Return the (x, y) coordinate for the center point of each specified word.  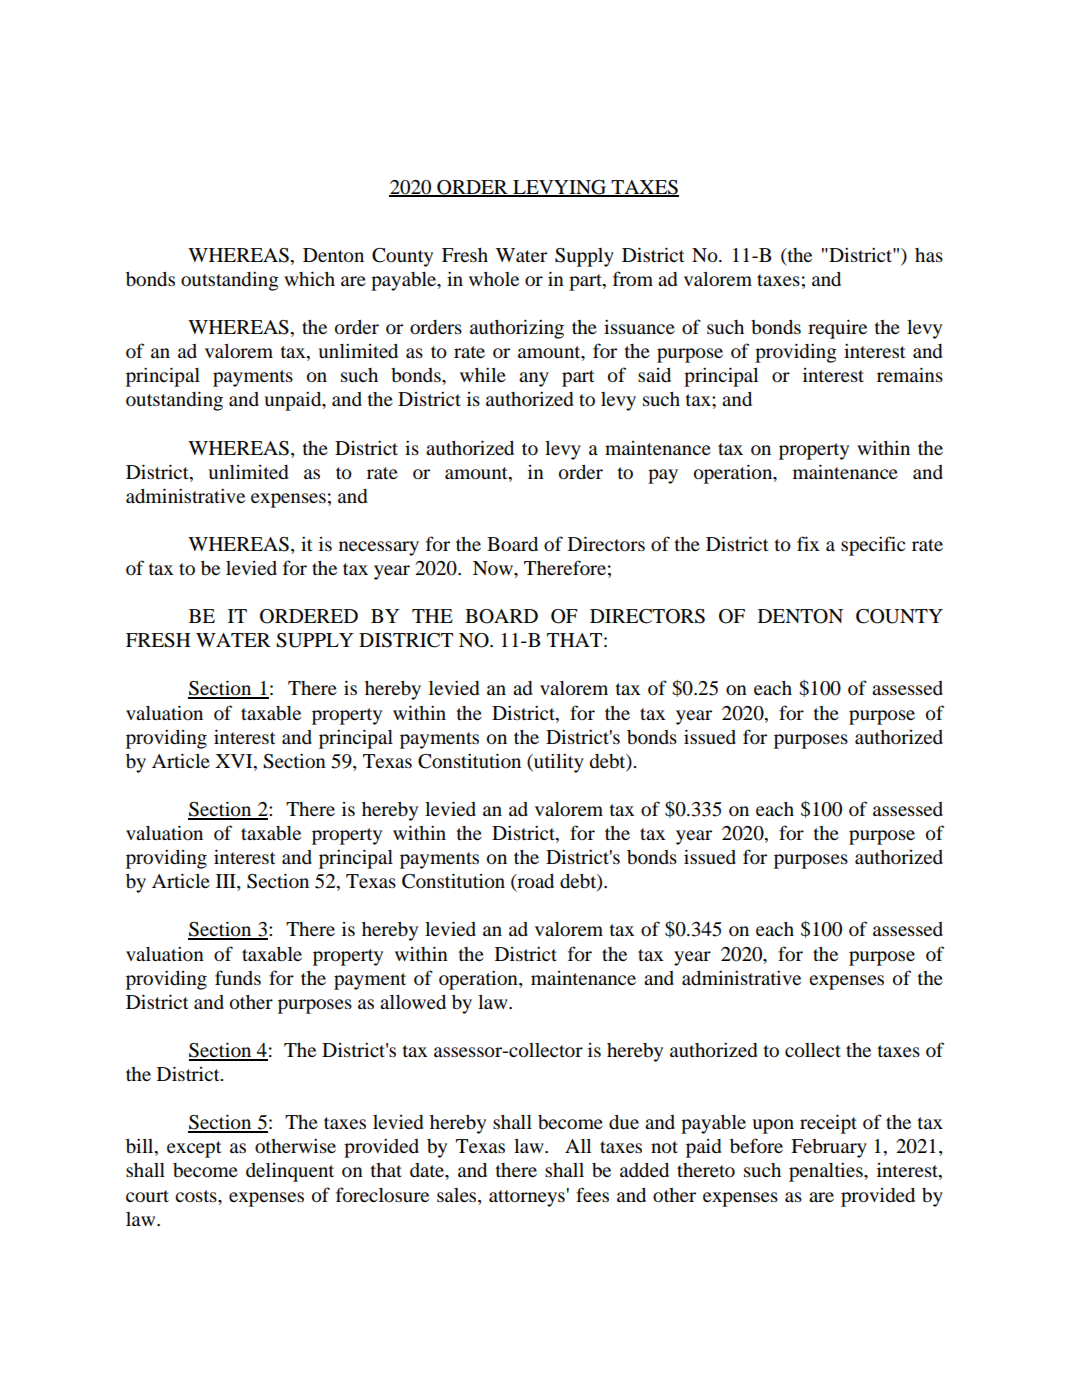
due (624, 1122)
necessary (379, 548)
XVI (235, 761)
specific (873, 546)
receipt (828, 1124)
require (837, 329)
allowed (413, 1002)
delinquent (290, 1172)
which (309, 278)
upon (773, 1126)
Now (494, 568)
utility (558, 763)
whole (494, 279)
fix (808, 543)
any (534, 379)
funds (238, 977)
